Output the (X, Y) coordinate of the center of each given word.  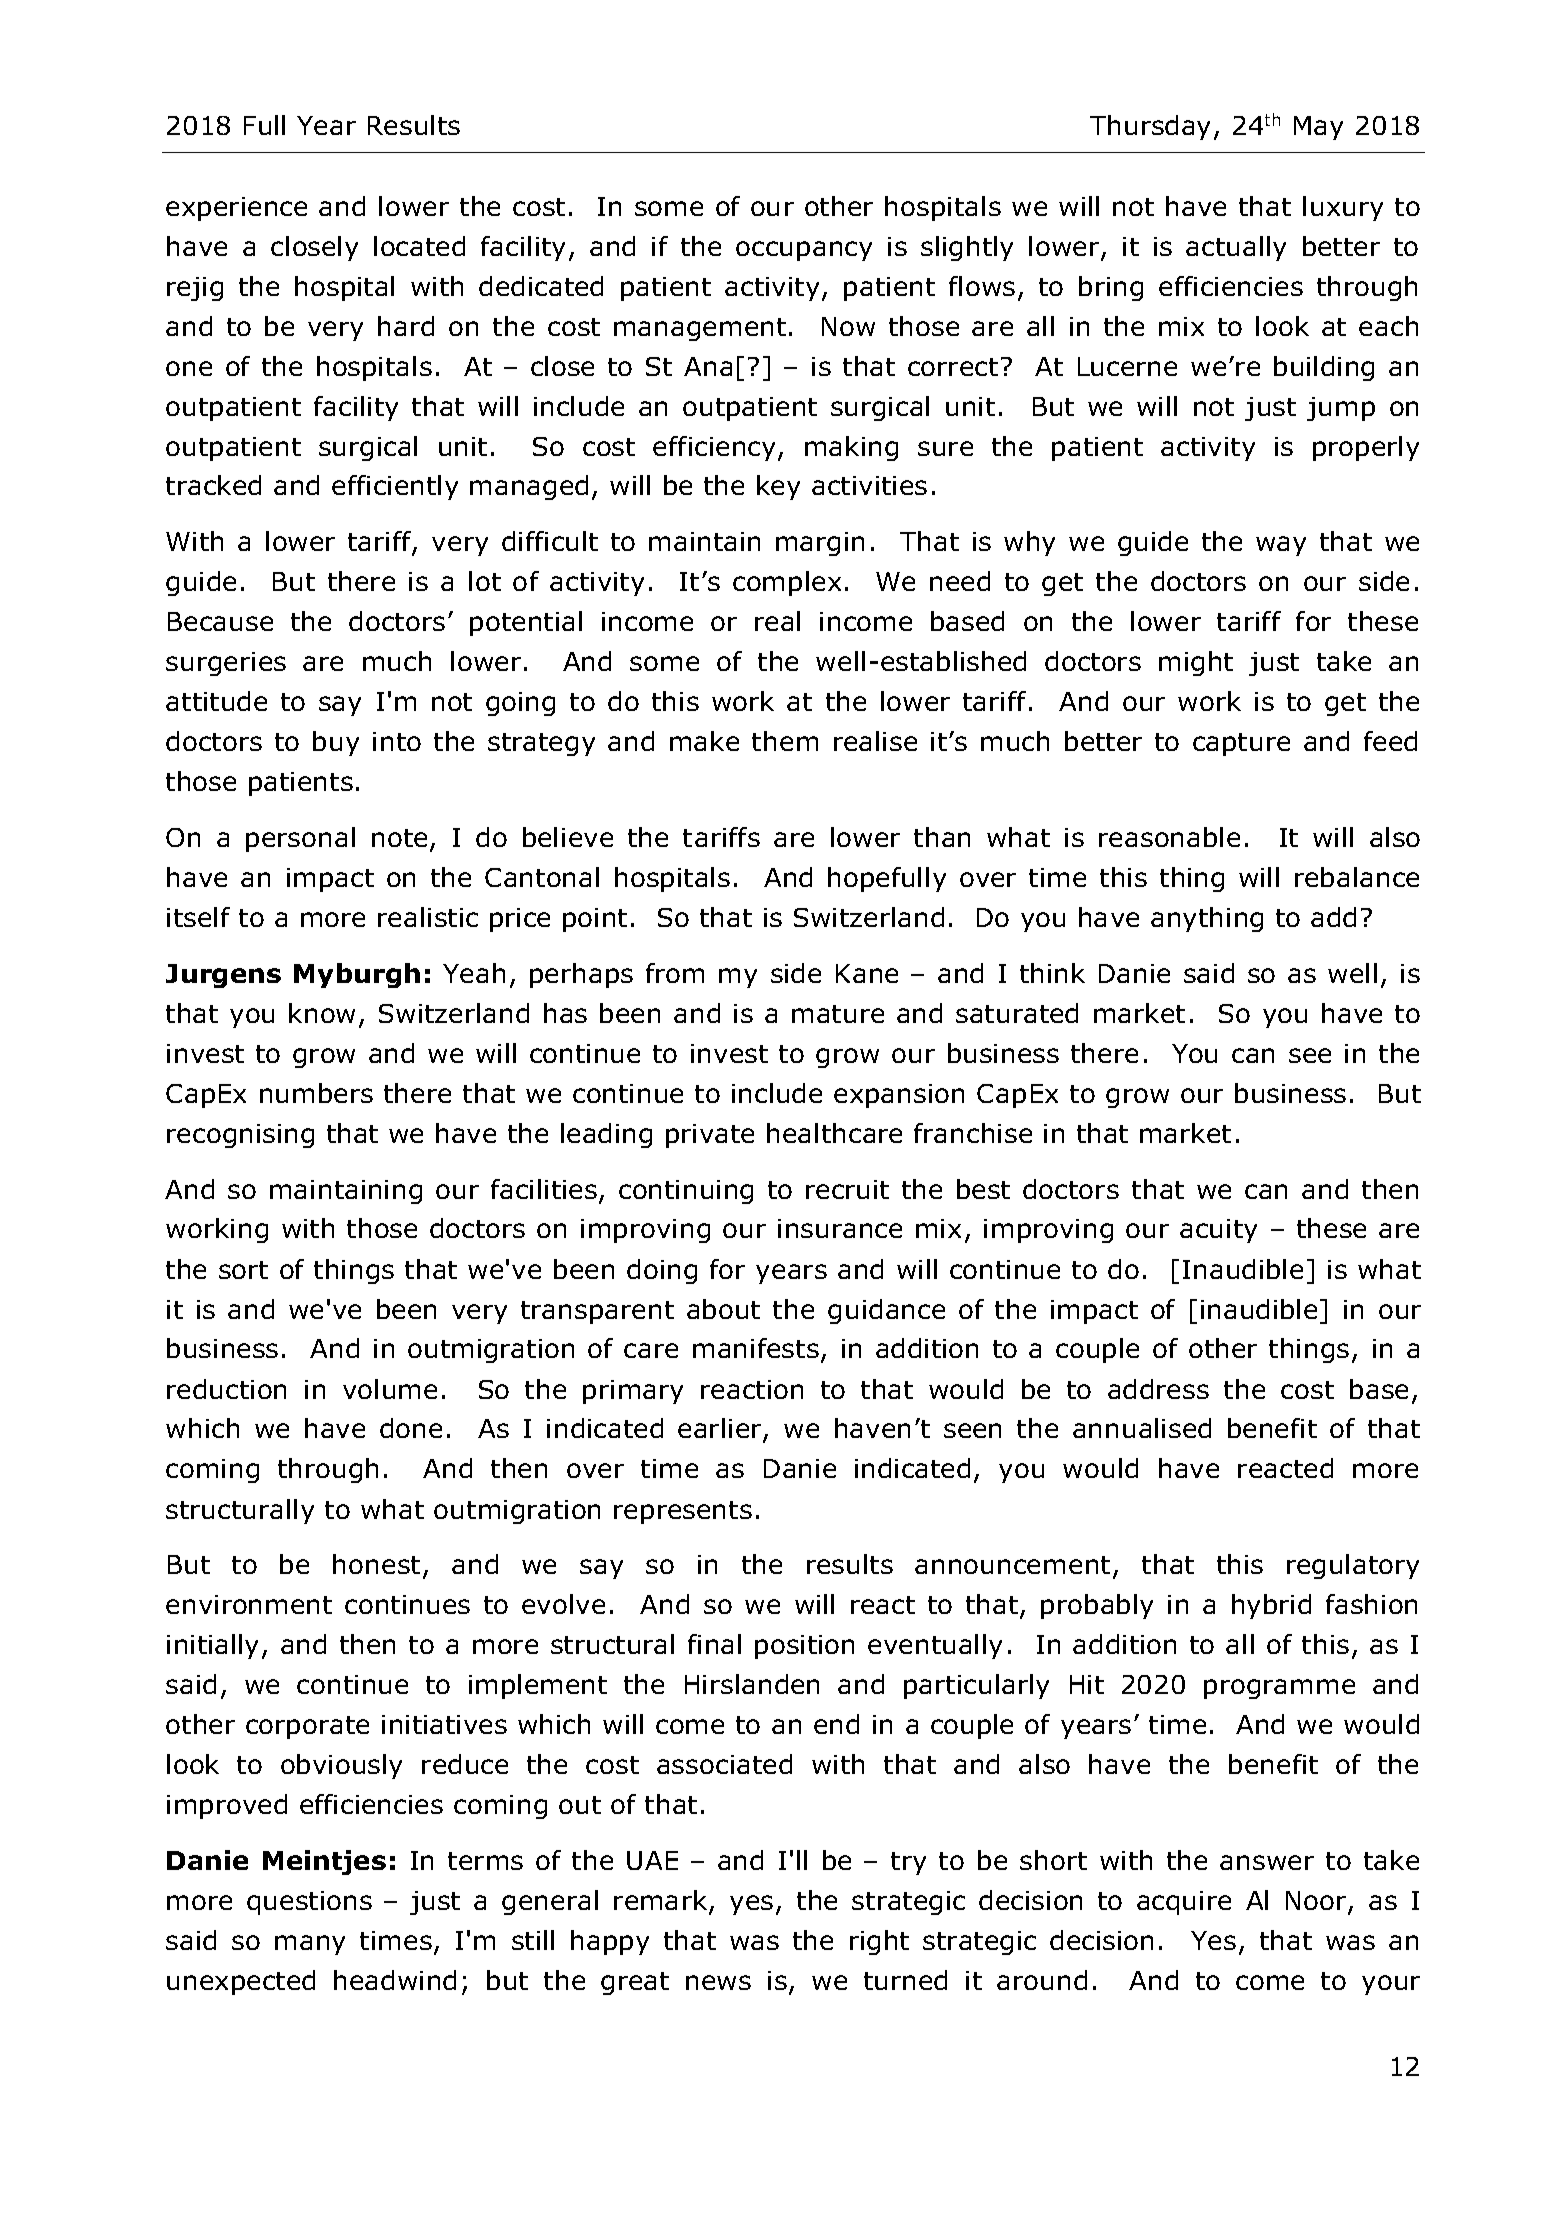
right (879, 1942)
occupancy (804, 251)
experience (236, 209)
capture (1241, 744)
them (785, 741)
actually (1236, 248)
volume (390, 1389)
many (310, 1945)
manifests (756, 1348)
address (1158, 1389)
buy (336, 743)
